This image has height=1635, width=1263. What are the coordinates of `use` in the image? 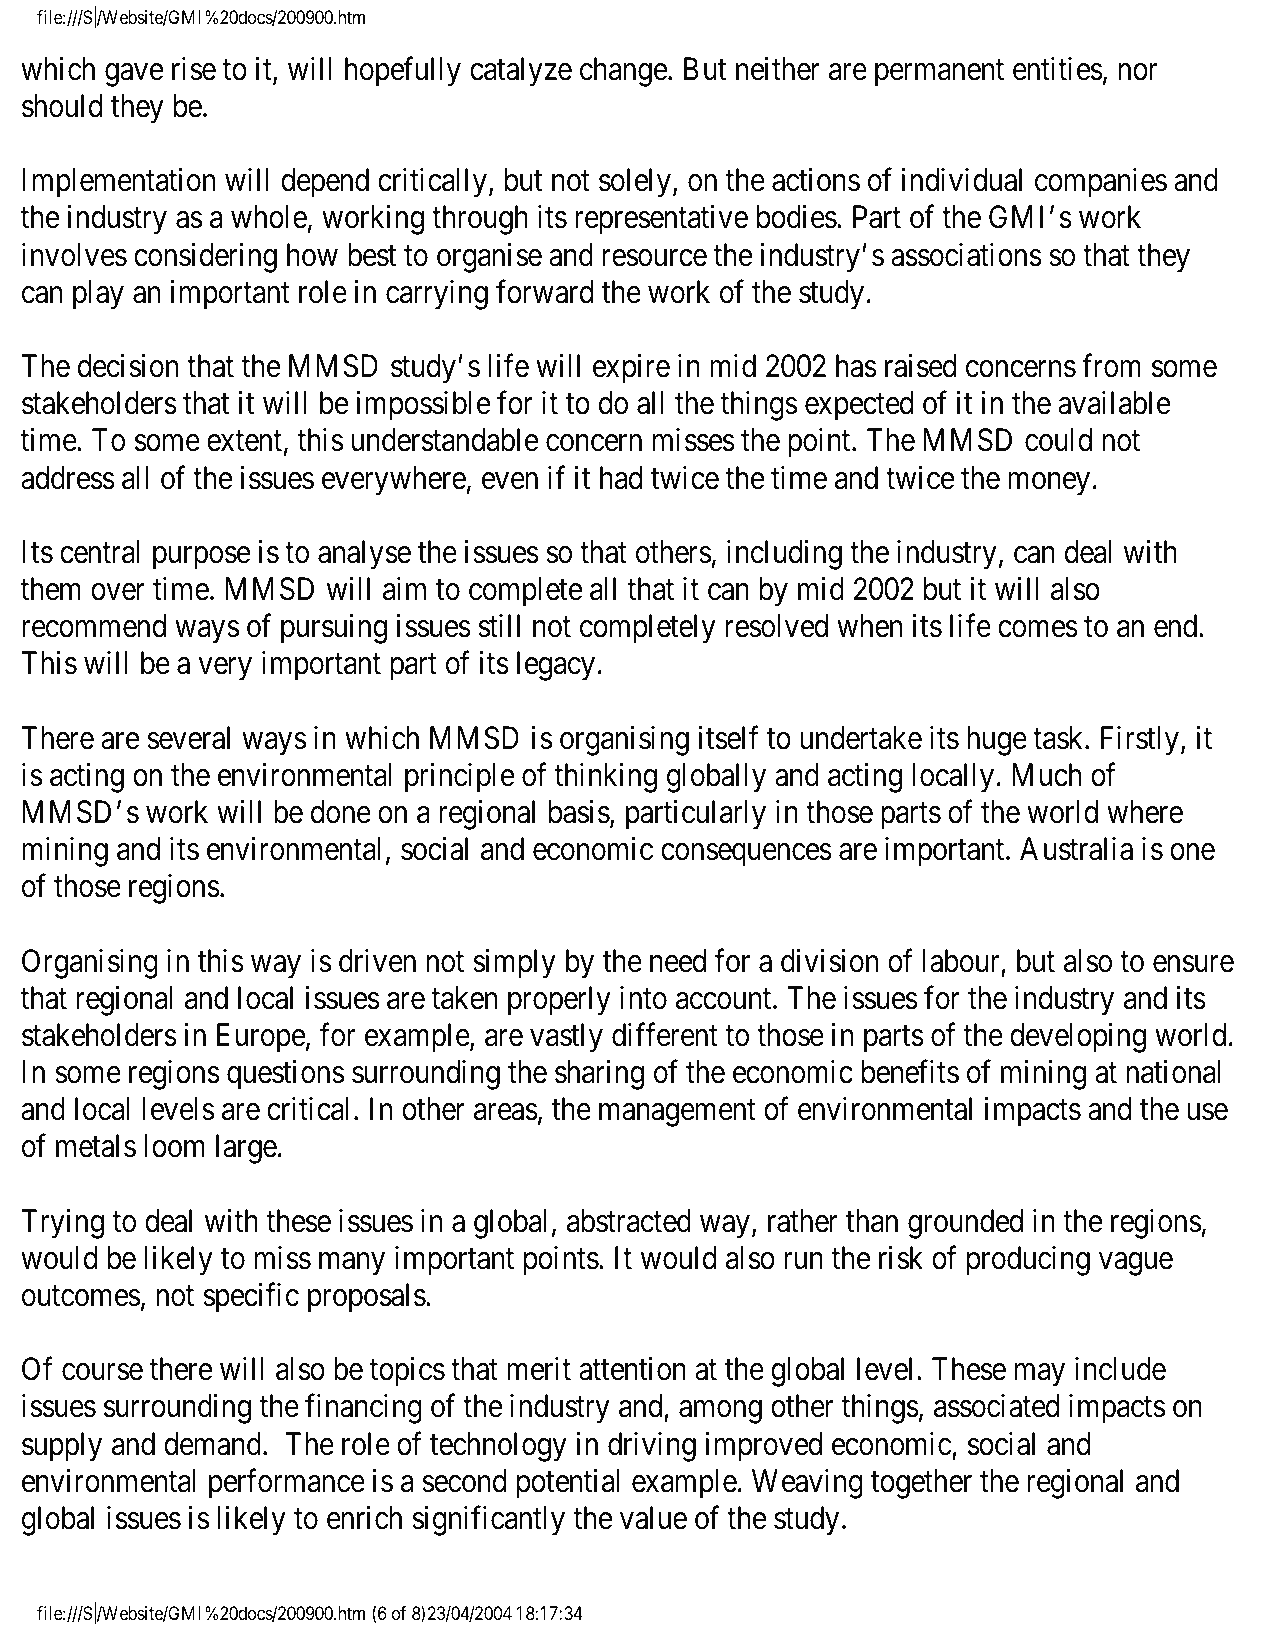 It's located at (1207, 1112).
